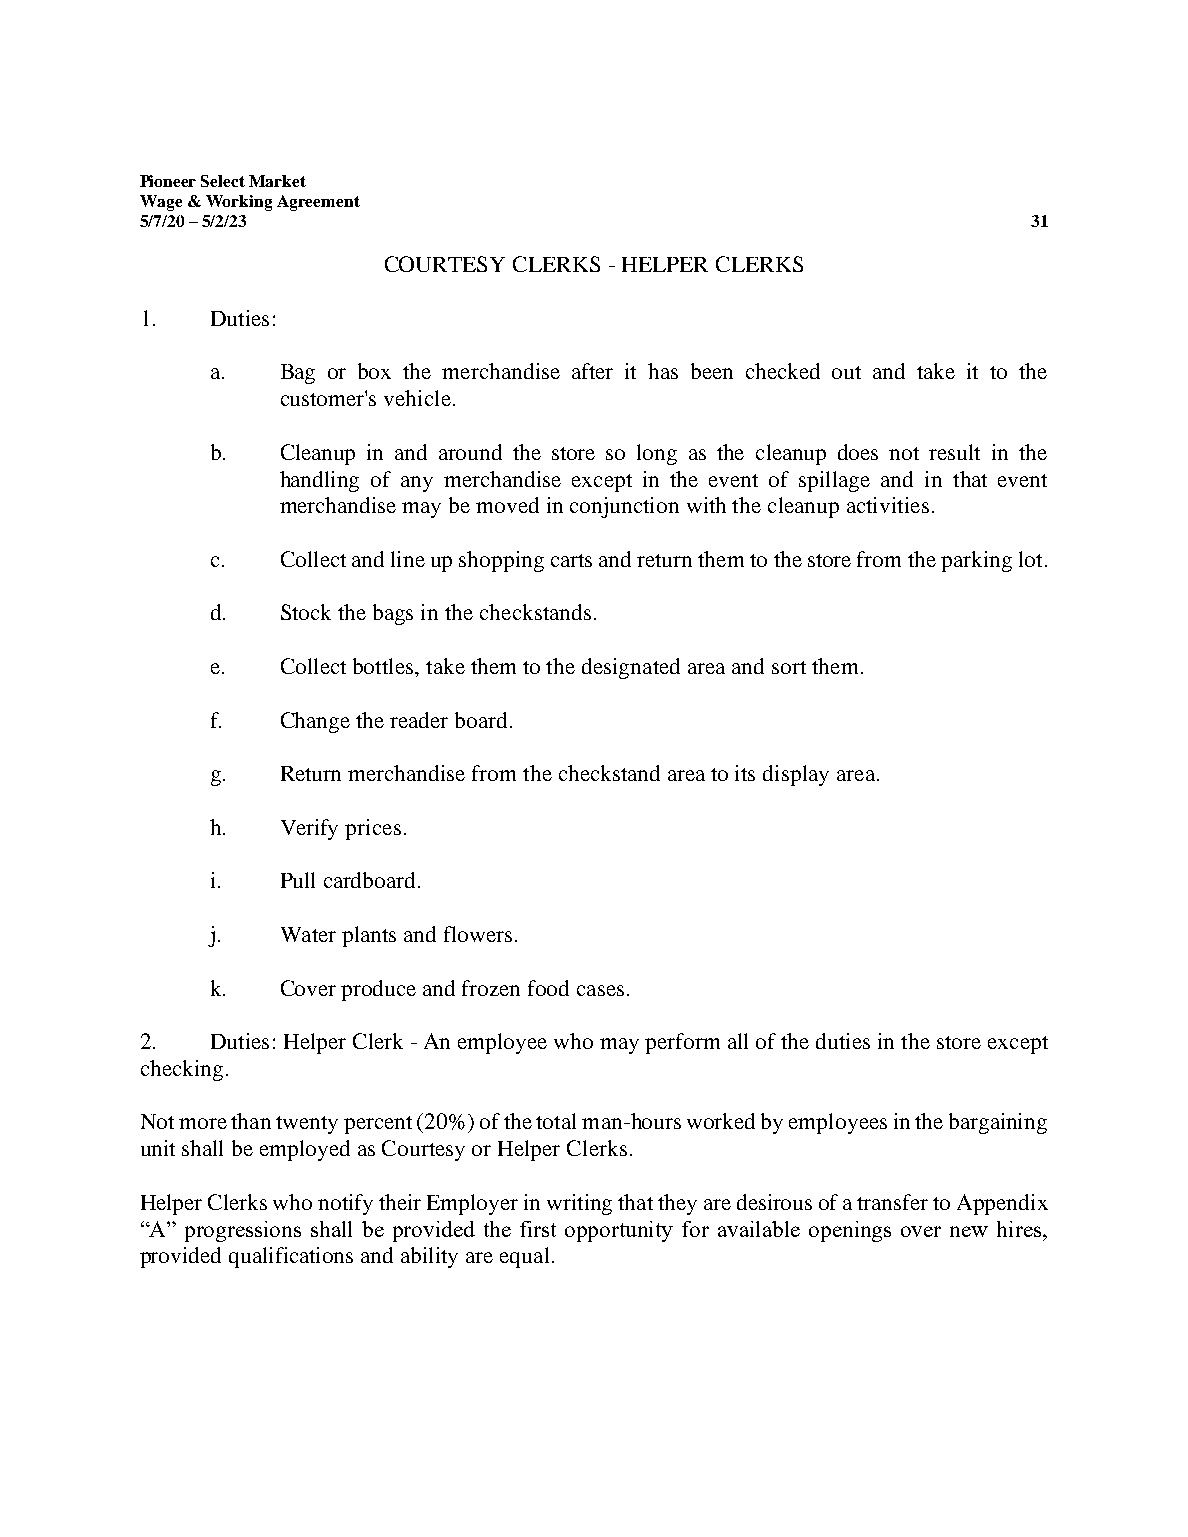 This screenshot has height=1537, width=1188. Describe the element at coordinates (846, 372) in the screenshot. I see `out` at that location.
